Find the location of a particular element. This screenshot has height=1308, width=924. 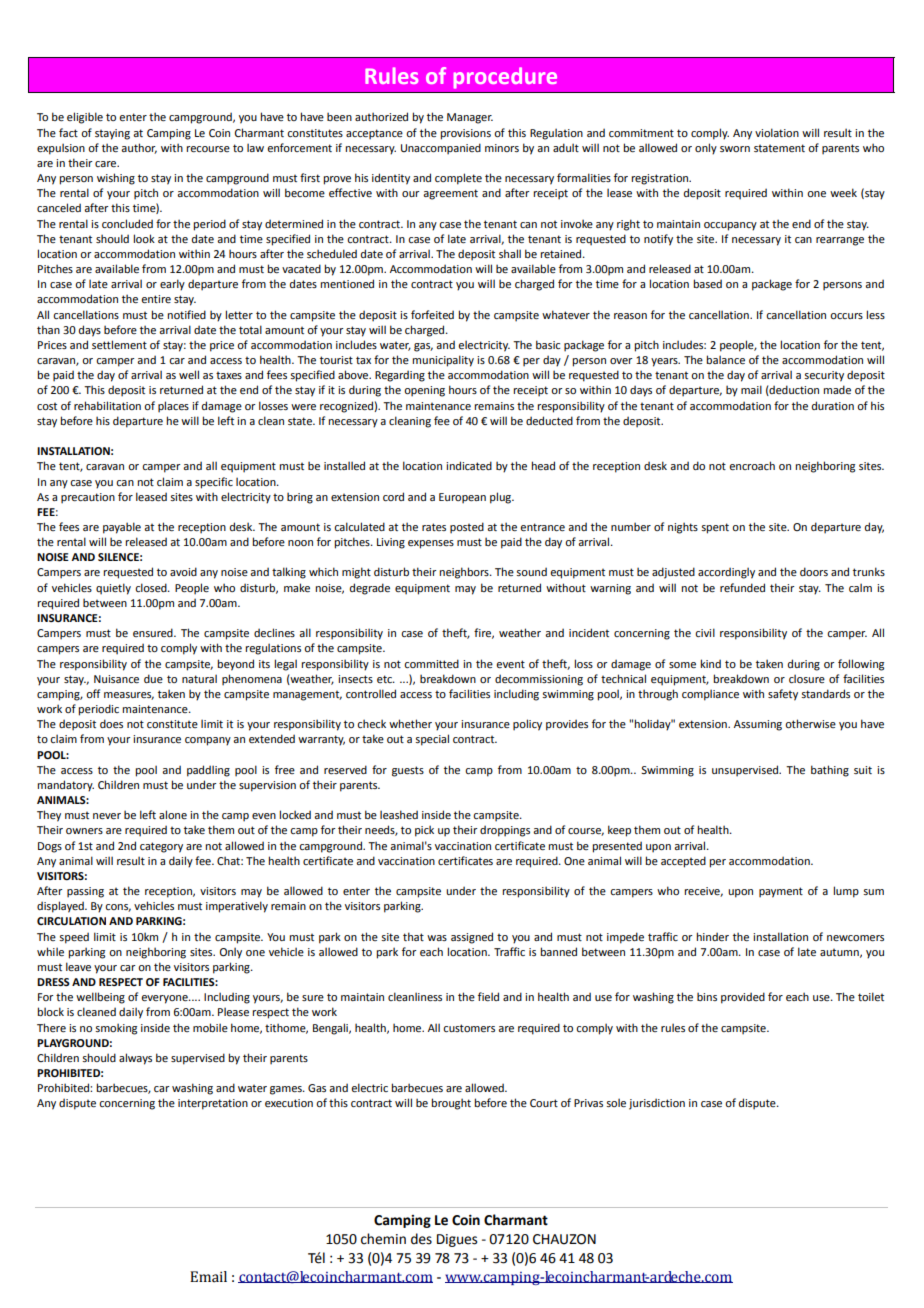

interpretation is located at coordinates (213, 1104).
